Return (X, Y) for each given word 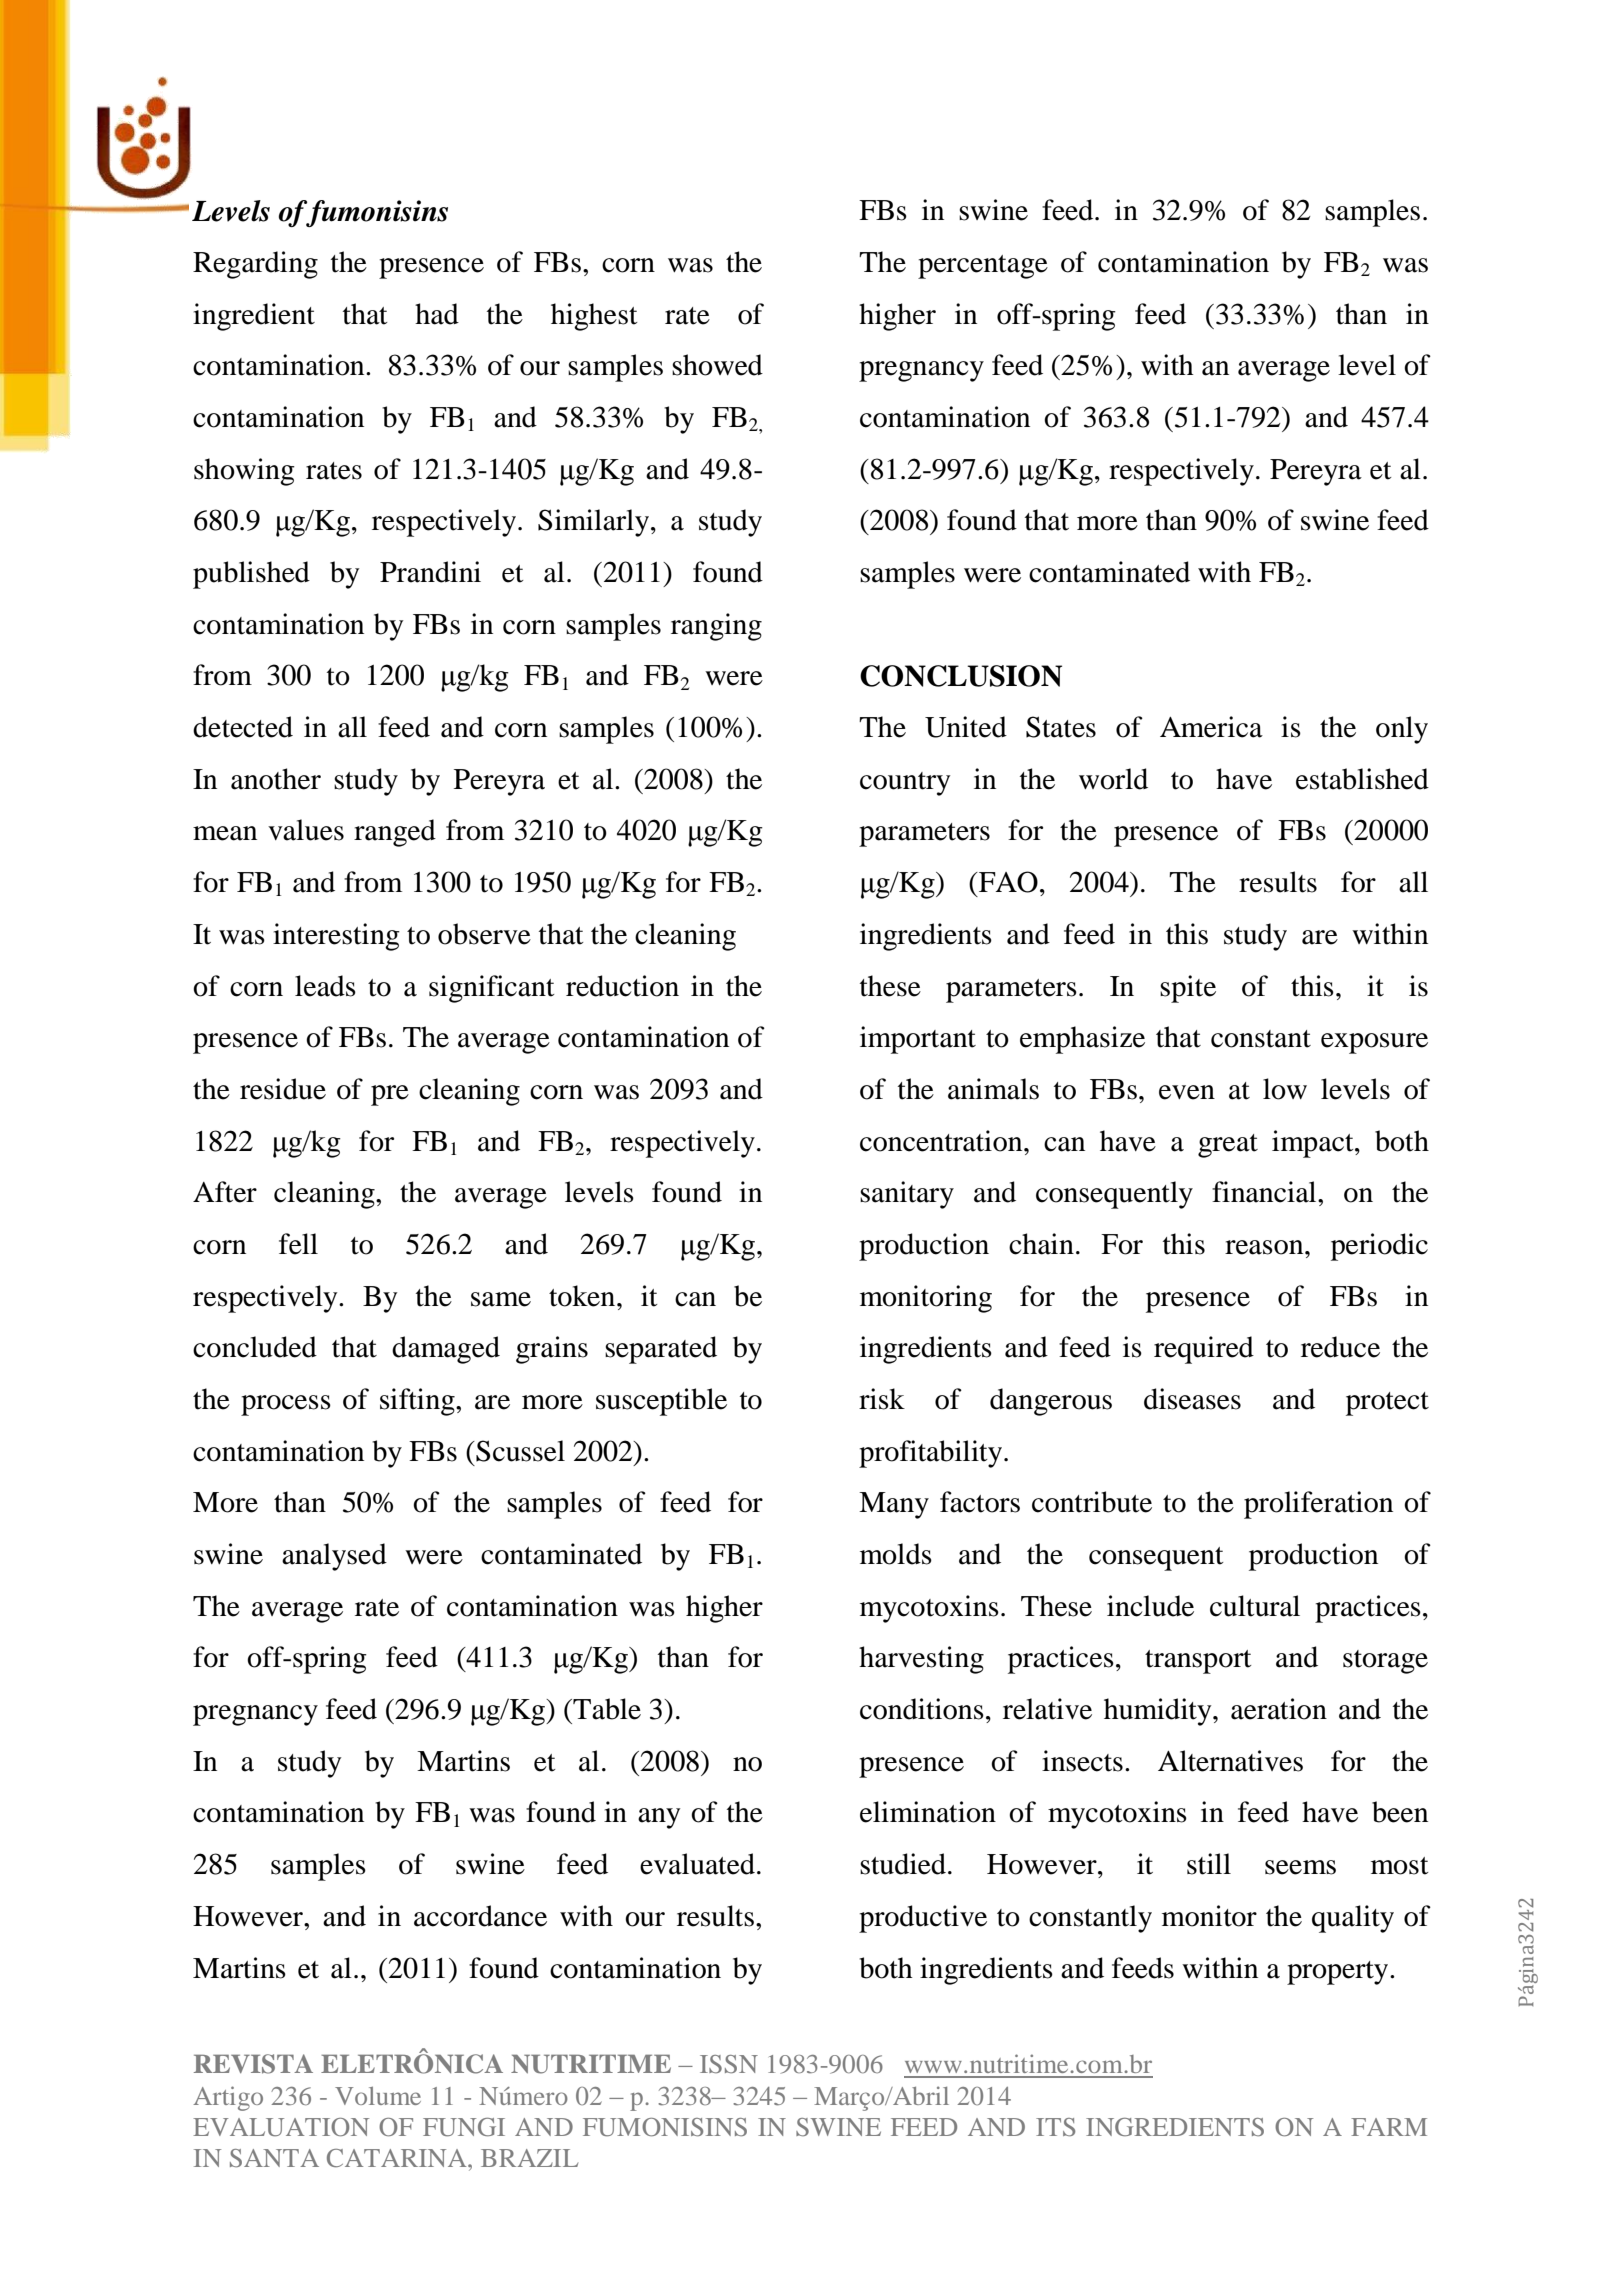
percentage (983, 267)
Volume (378, 2096)
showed (717, 365)
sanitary (907, 1195)
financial (1265, 1192)
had (437, 314)
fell (298, 1244)
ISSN (729, 2064)
